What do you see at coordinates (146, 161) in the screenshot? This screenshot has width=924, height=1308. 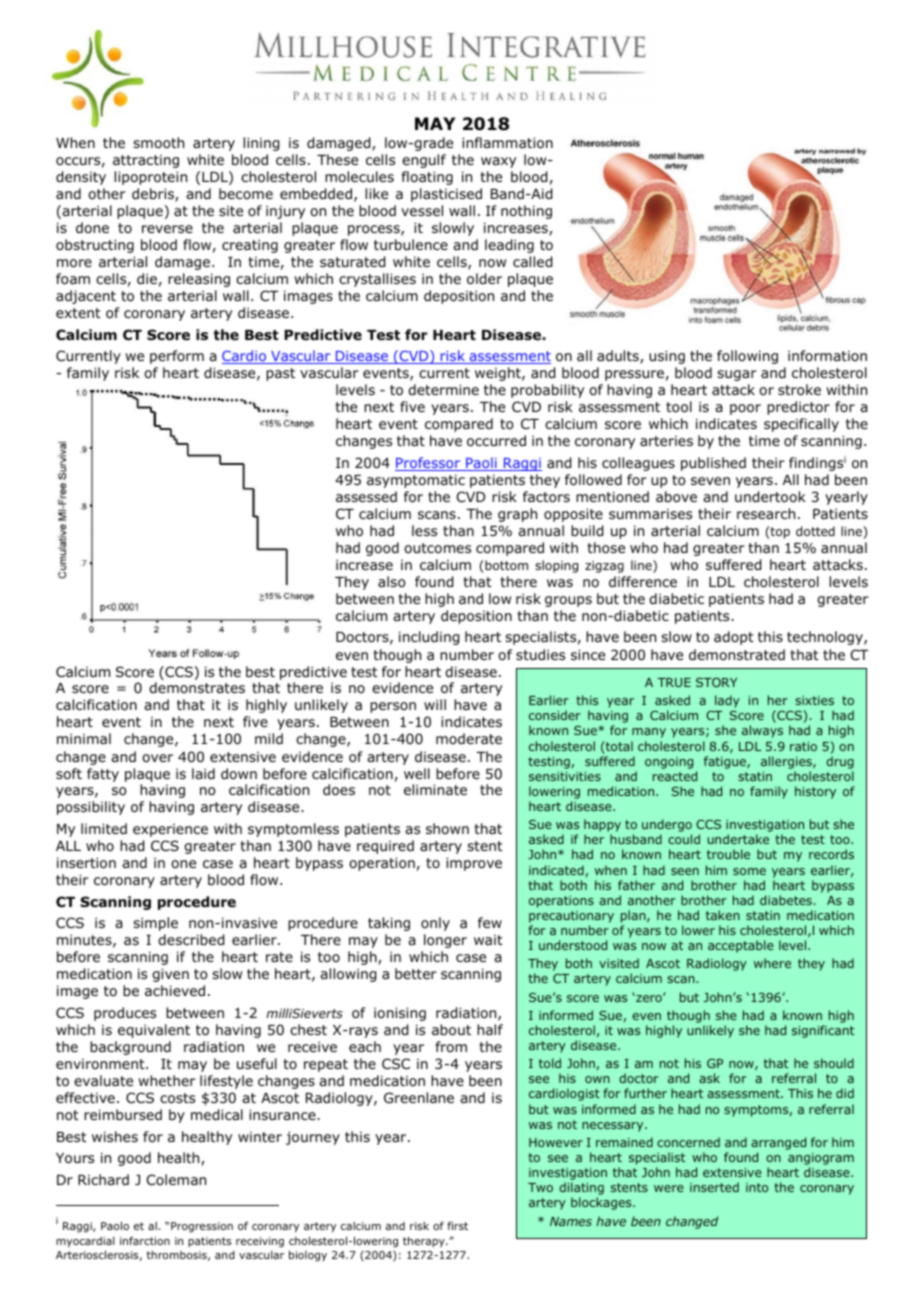 I see `attracting` at bounding box center [146, 161].
